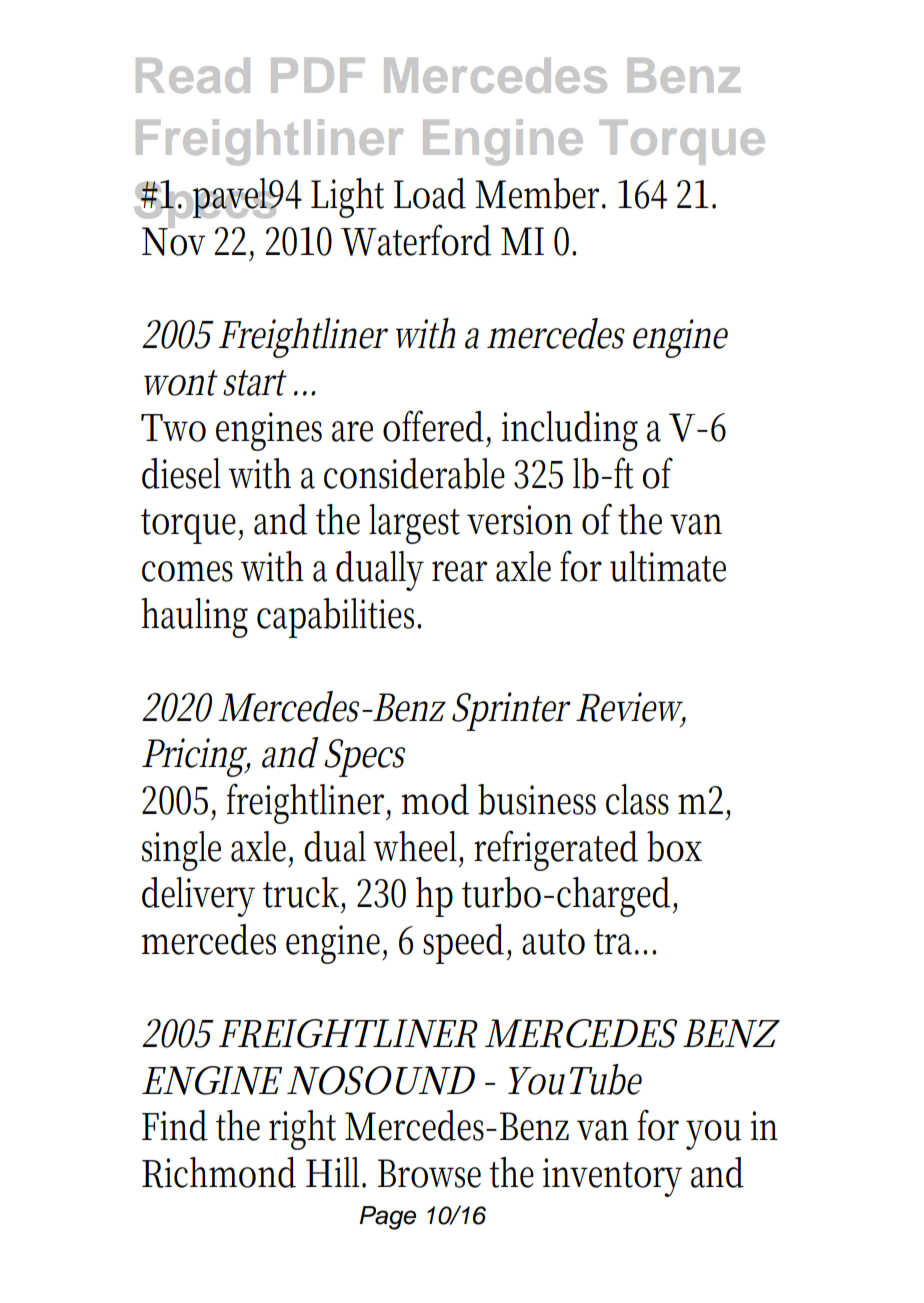 The height and width of the page is (1303, 924). Describe the element at coordinates (540, 193) in the page. I see `Member` at that location.
